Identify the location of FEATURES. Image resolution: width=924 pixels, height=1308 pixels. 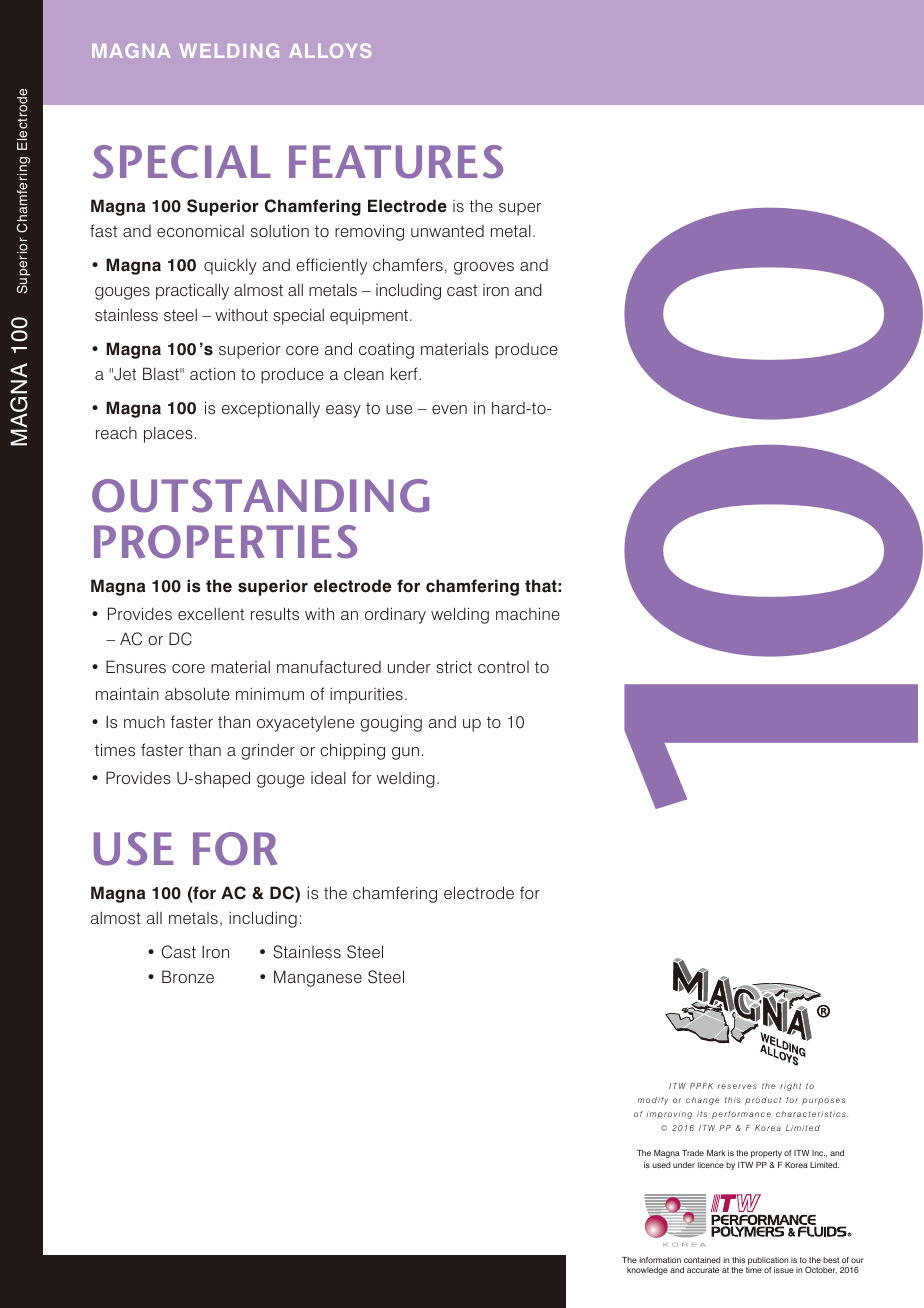
(396, 162).
